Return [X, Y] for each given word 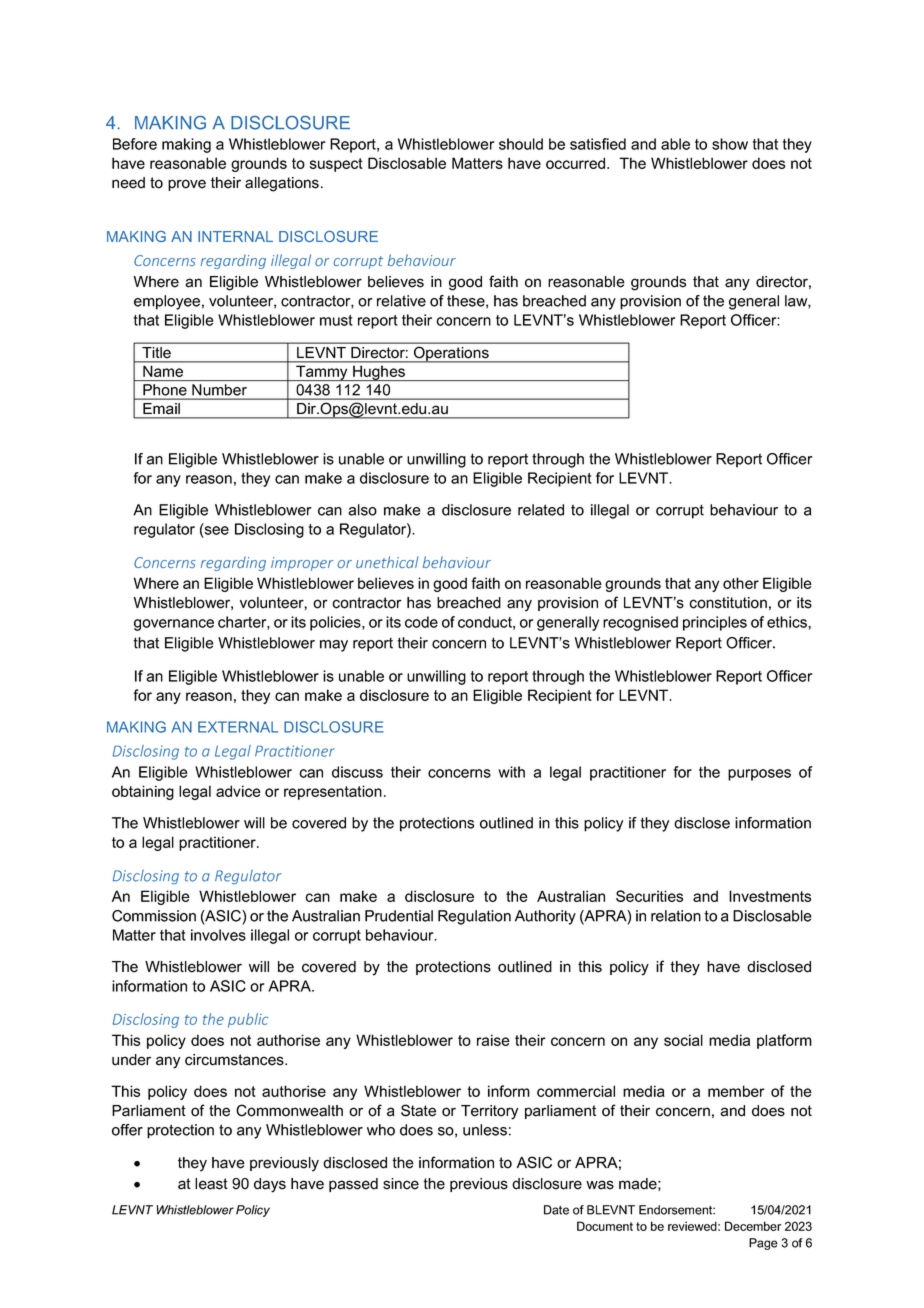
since [401, 1184]
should [521, 144]
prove [187, 185]
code [421, 622]
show [730, 144]
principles [715, 623]
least [211, 1184]
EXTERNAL [238, 727]
